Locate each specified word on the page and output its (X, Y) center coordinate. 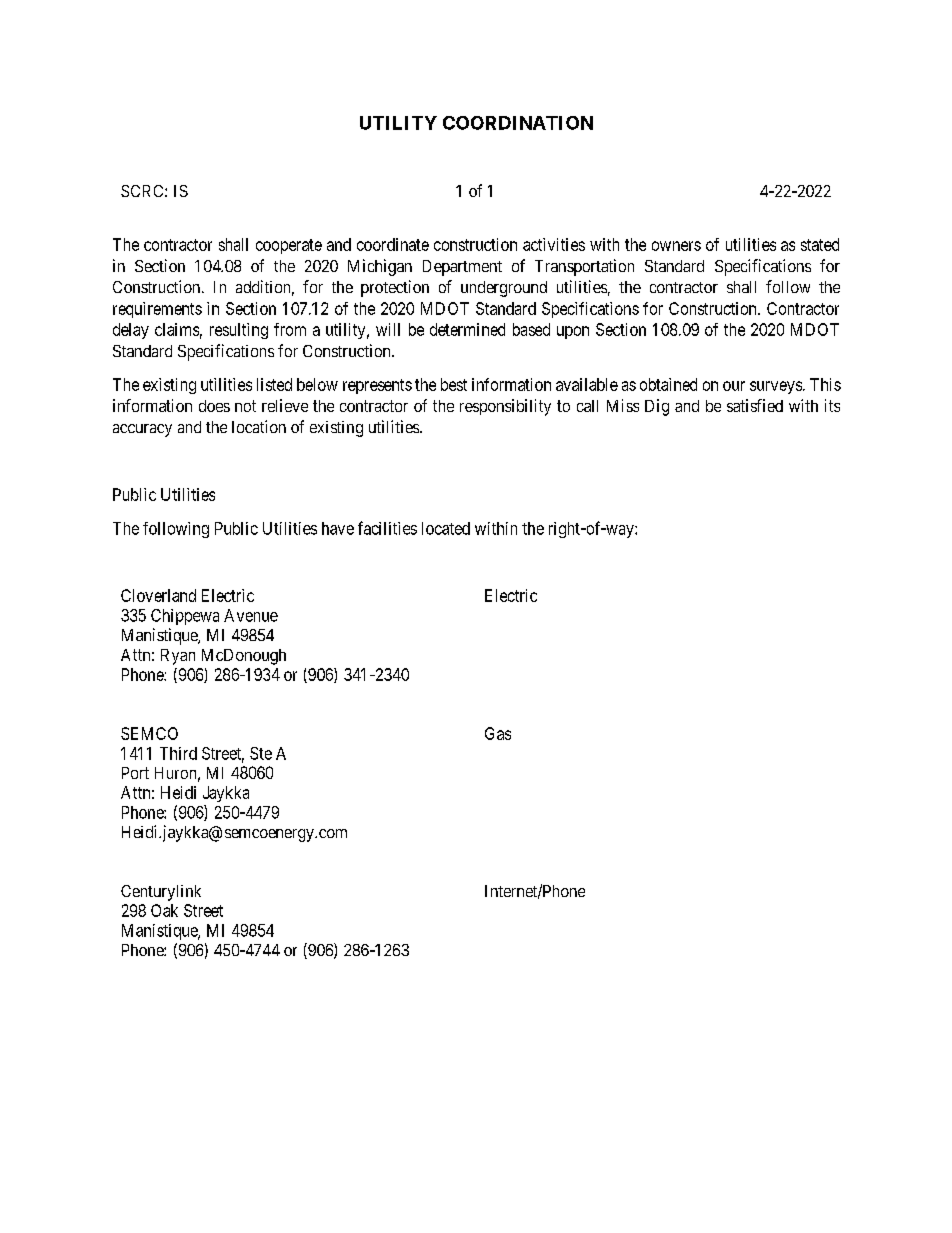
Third (178, 753)
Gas (498, 733)
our (734, 386)
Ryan (178, 657)
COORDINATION (518, 123)
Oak (164, 910)
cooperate (289, 246)
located (446, 528)
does (214, 406)
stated (820, 244)
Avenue (251, 615)
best (454, 384)
